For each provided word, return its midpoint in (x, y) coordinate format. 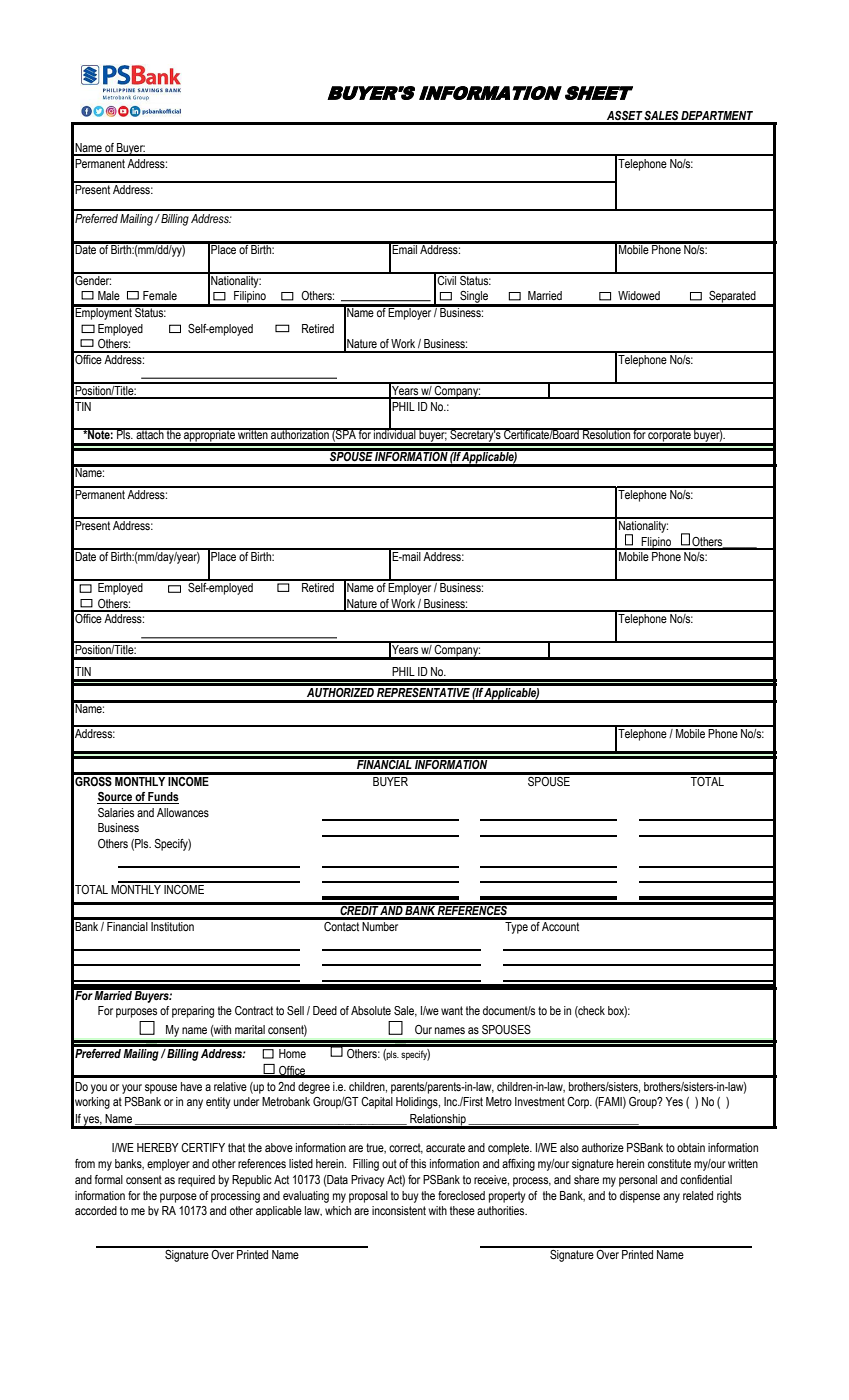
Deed (325, 1010)
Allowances (183, 812)
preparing (193, 1012)
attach (150, 433)
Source (115, 798)
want (452, 1010)
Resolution (606, 433)
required (196, 1181)
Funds (162, 798)
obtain (691, 1147)
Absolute (371, 1010)
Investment (540, 1101)
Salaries (116, 812)
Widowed (639, 295)
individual (395, 433)
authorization (300, 433)
